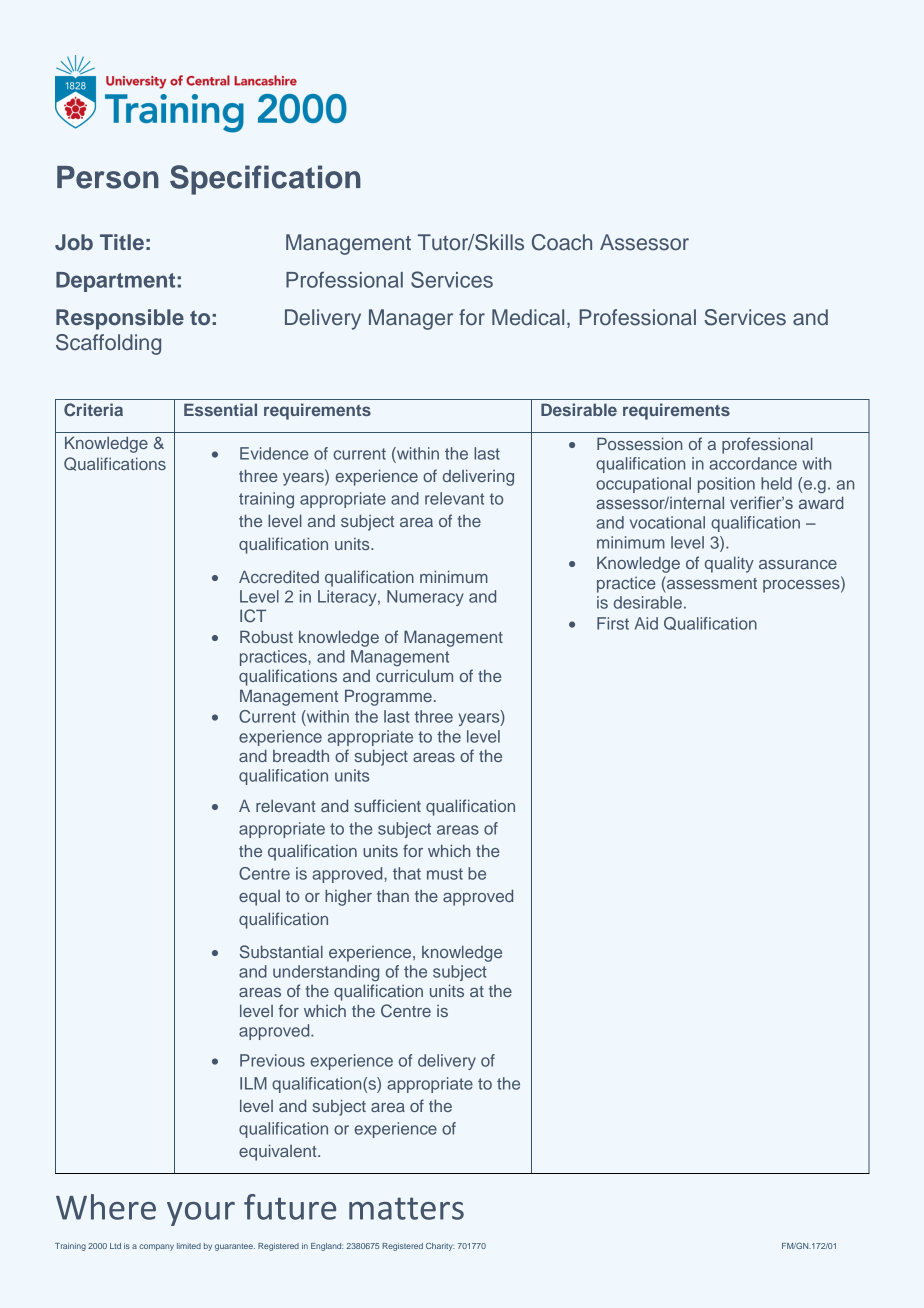 This page has height=1308, width=924. What do you see at coordinates (279, 576) in the page?
I see `Accredited` at bounding box center [279, 576].
